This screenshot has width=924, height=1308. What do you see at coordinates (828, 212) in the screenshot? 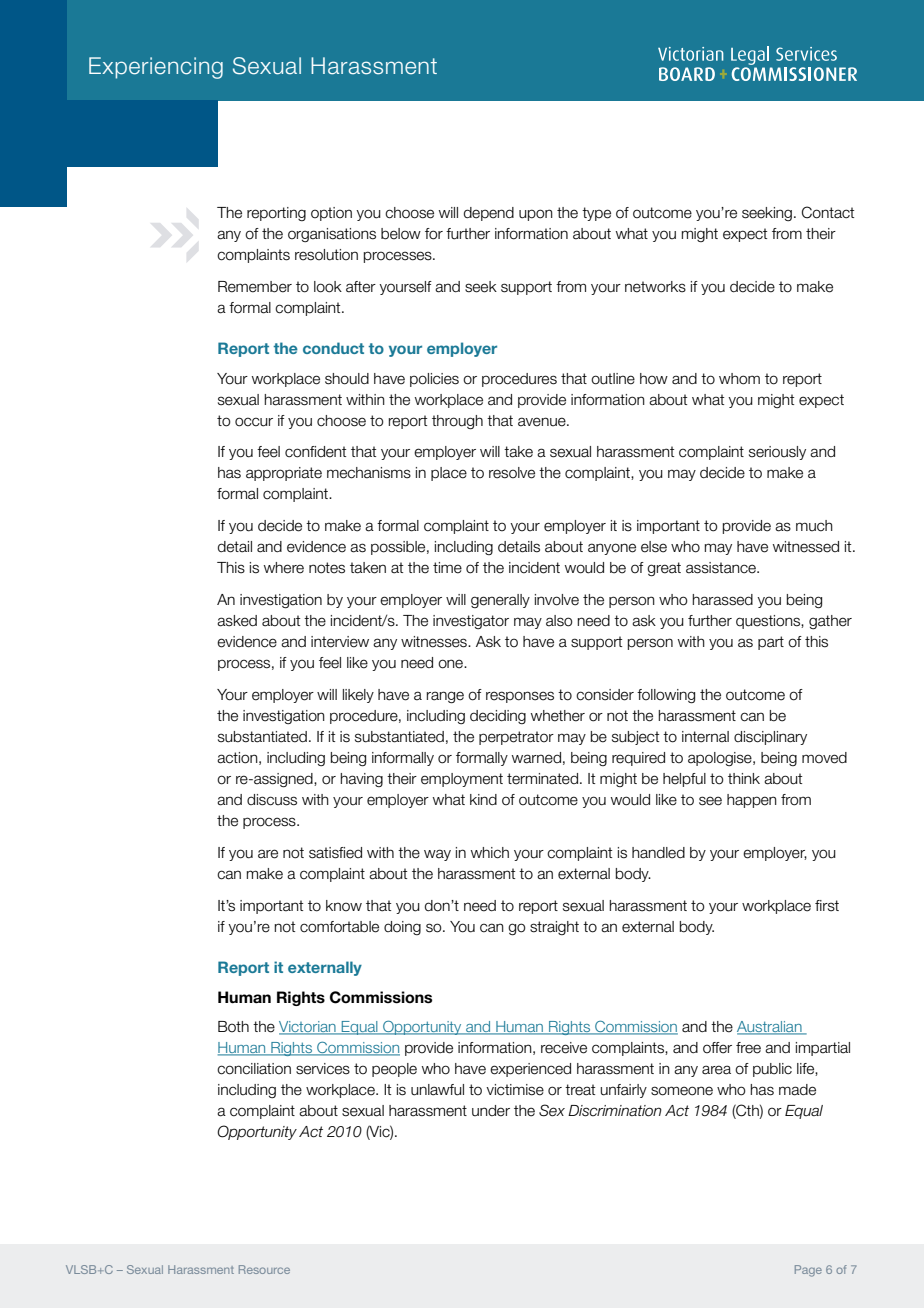
I see `Contact` at bounding box center [828, 212].
